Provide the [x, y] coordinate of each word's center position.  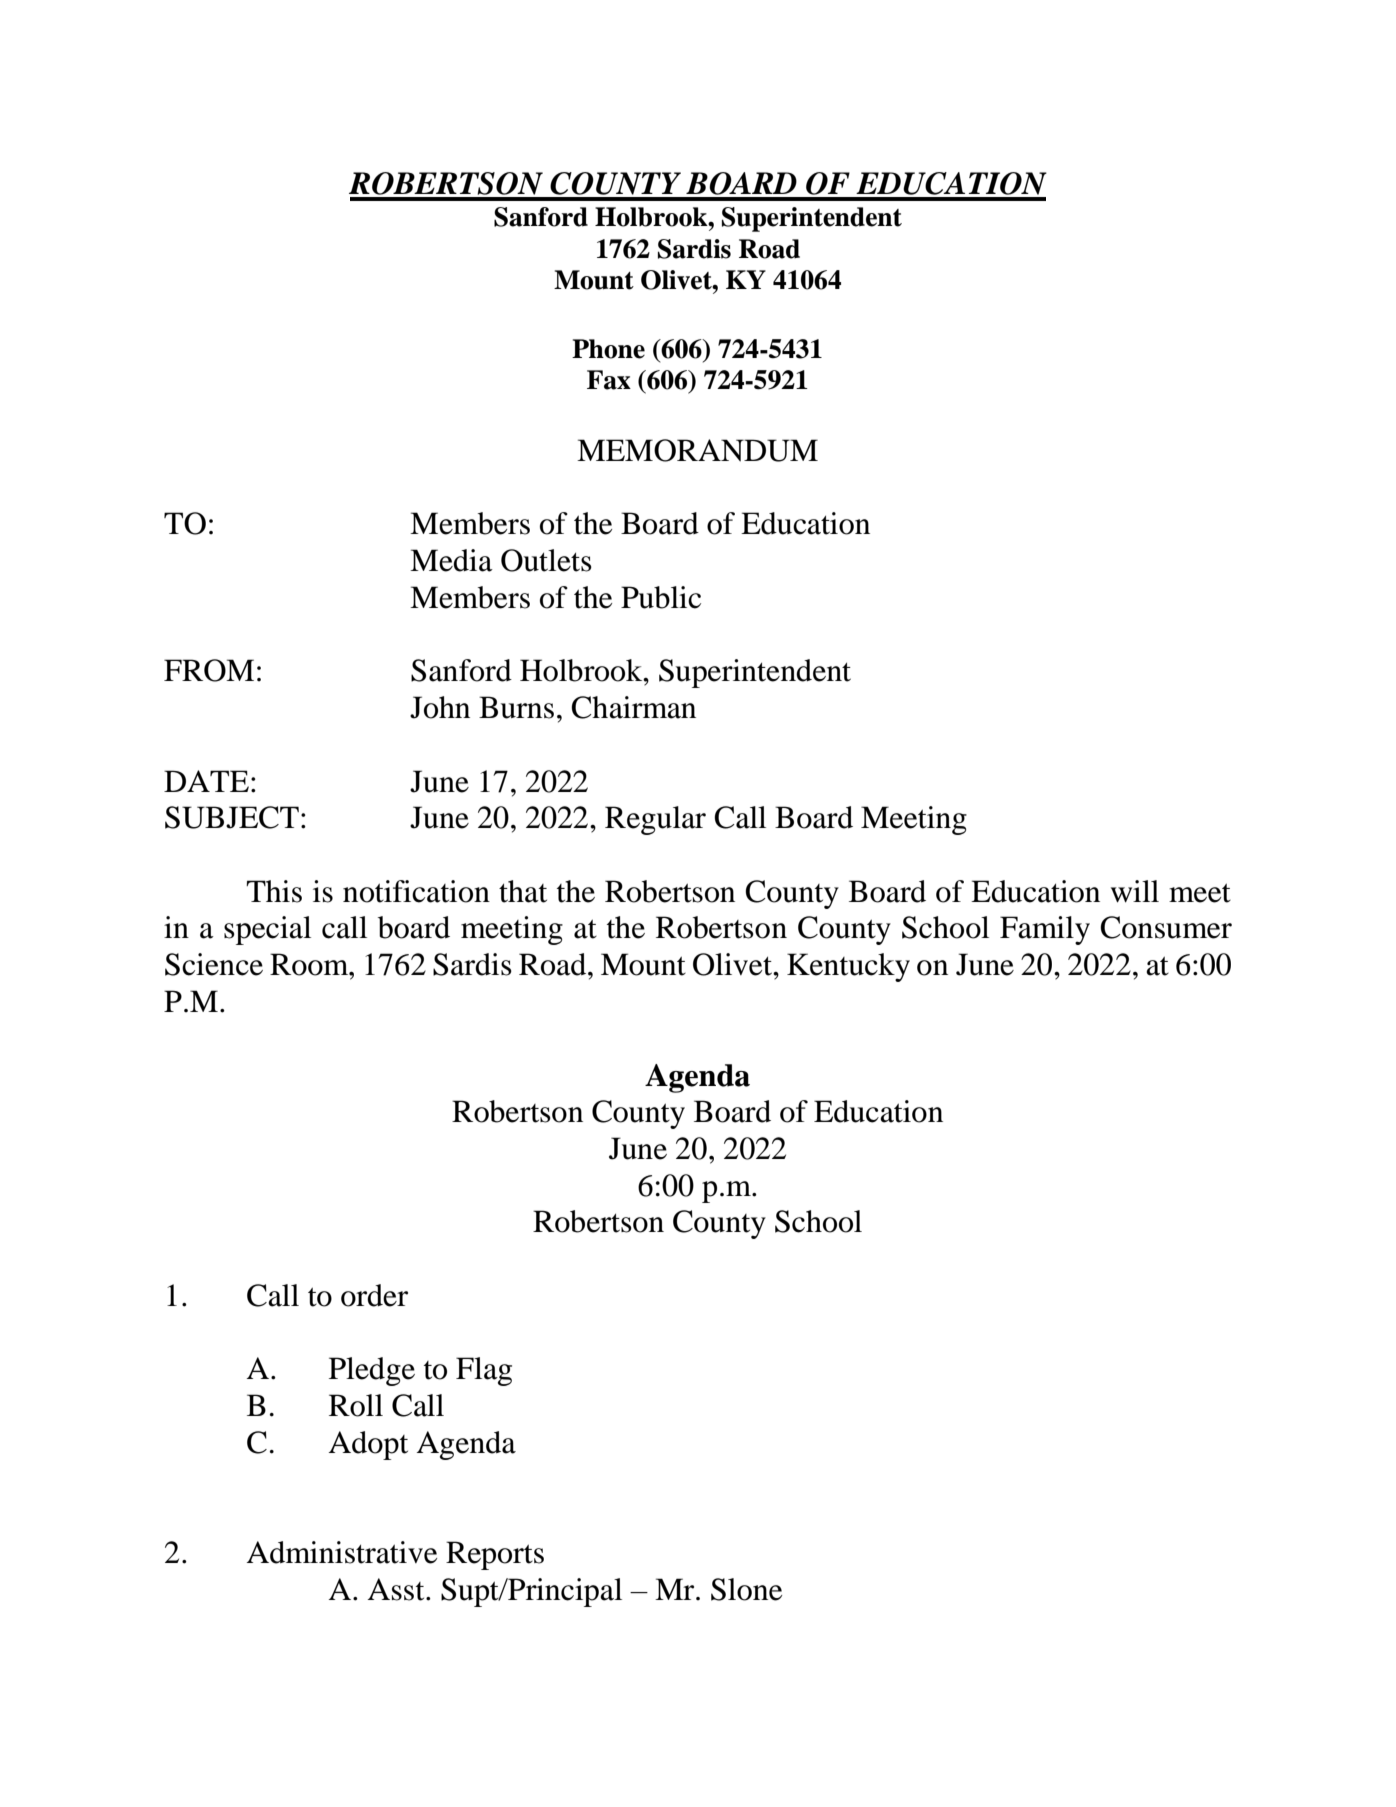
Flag [484, 1371]
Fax [609, 380]
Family [1045, 930]
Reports [495, 1555]
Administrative [342, 1552]
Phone [608, 349]
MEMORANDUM [697, 450]
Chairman [633, 707]
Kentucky [848, 967]
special [267, 930]
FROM [209, 670]
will [1135, 891]
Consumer [1166, 927]
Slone [746, 1589]
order [374, 1295]
